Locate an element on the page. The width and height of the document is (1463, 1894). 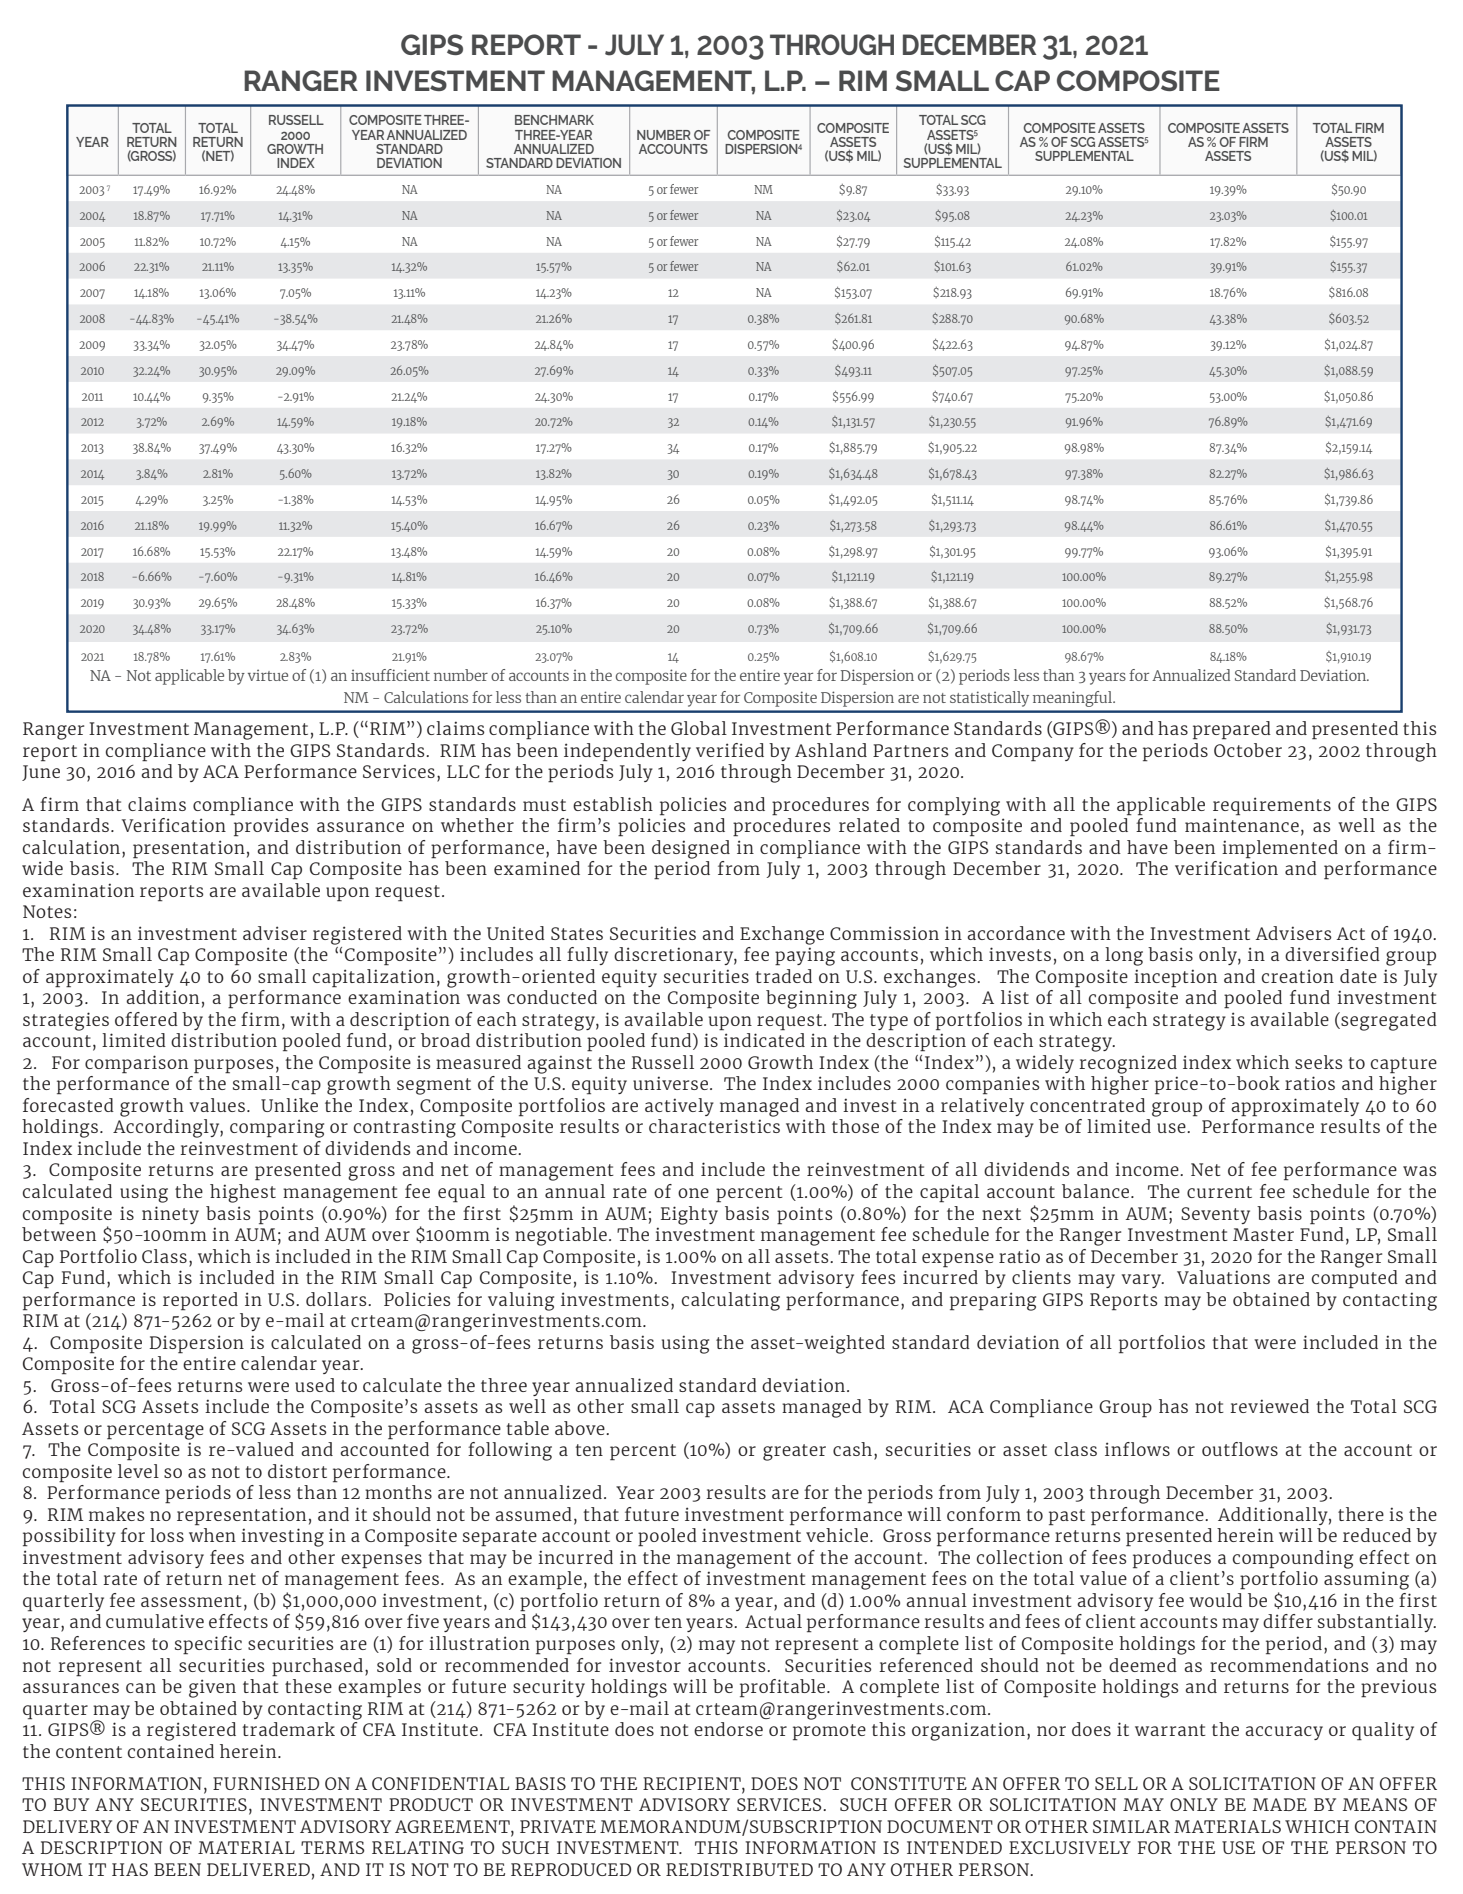
FURNISHED is located at coordinates (266, 1783).
